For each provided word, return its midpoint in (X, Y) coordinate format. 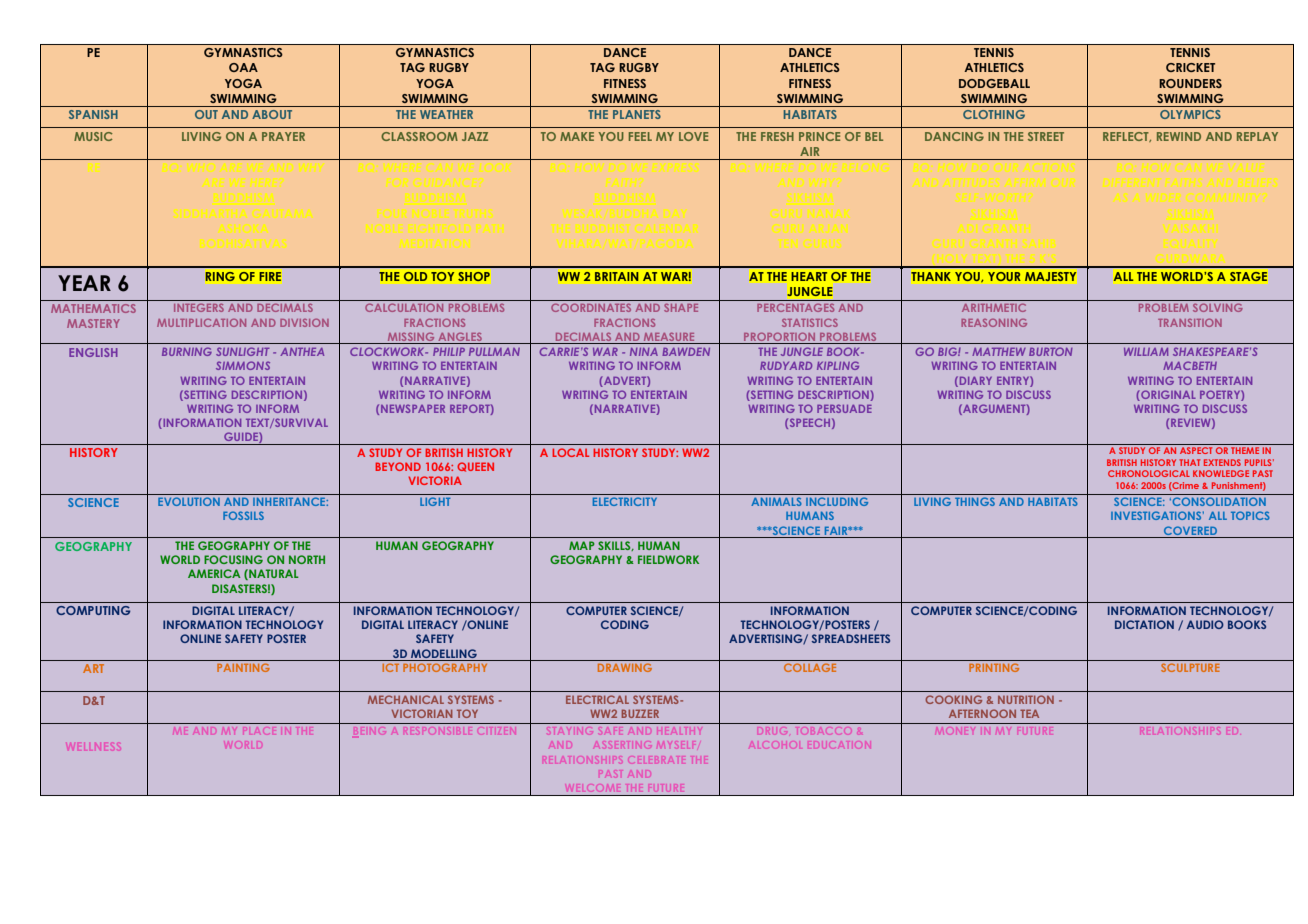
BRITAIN (617, 276)
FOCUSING (233, 559)
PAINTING (243, 667)
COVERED (1191, 532)
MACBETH (1190, 365)
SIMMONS (243, 365)
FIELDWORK (668, 559)
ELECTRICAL (597, 699)
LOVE (693, 136)
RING (220, 276)
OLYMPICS (1190, 114)
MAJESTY (1050, 276)
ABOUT (272, 114)
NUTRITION (1026, 699)
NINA (644, 352)
